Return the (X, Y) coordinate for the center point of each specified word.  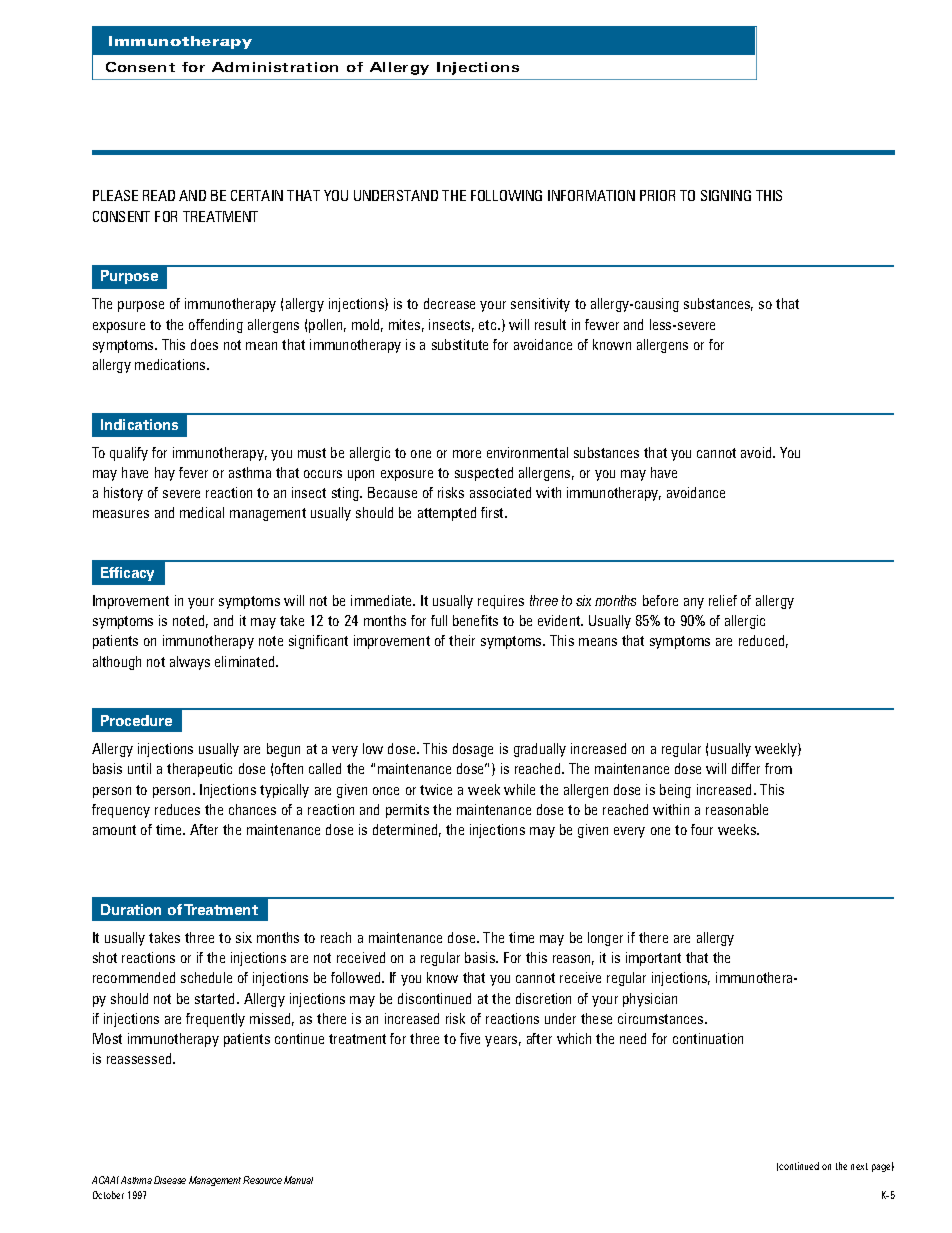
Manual (298, 1180)
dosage (473, 750)
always (190, 663)
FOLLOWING (506, 195)
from (778, 768)
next (859, 1166)
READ (159, 195)
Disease (170, 1180)
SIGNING (726, 195)
